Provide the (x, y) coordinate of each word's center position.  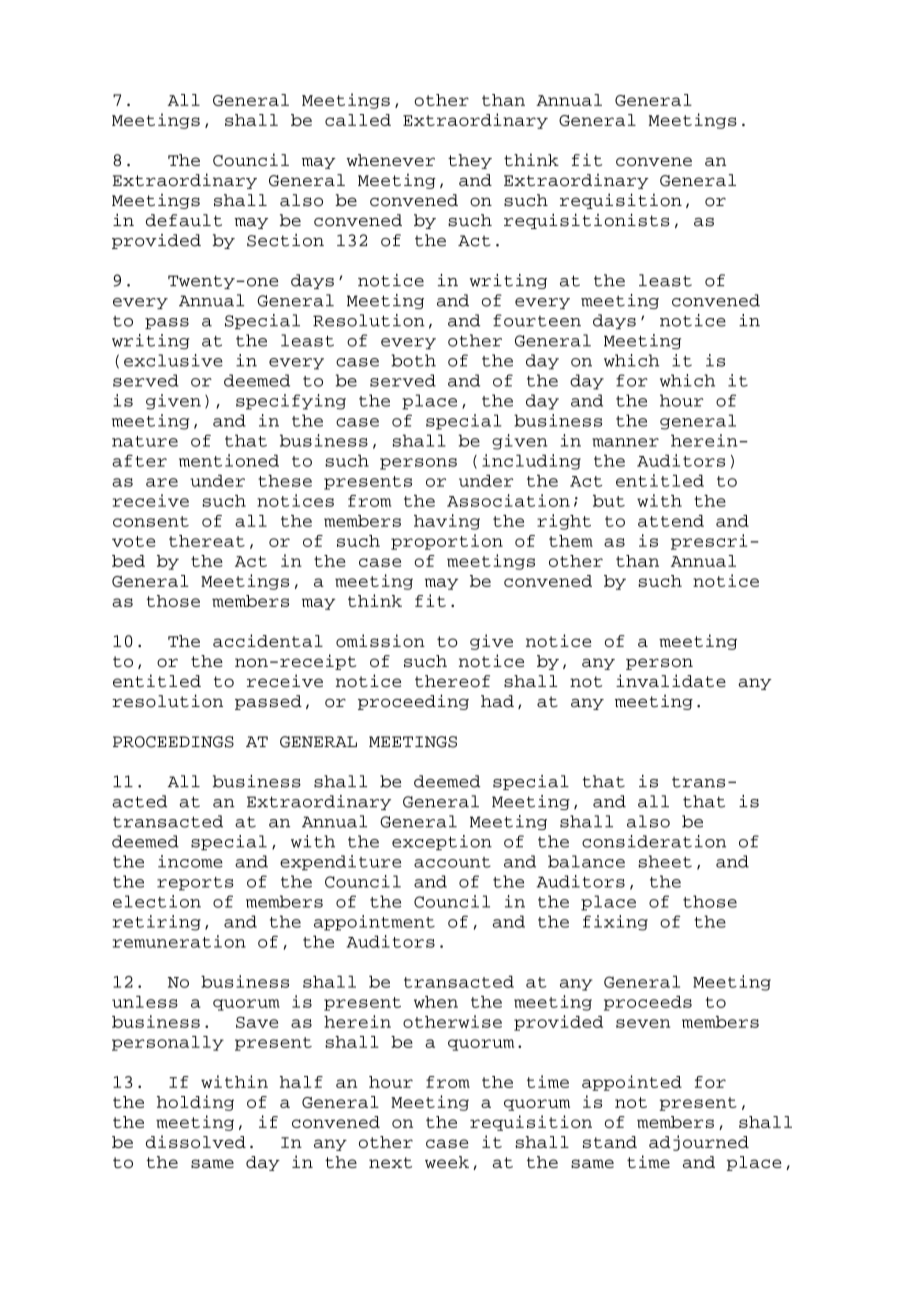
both (413, 360)
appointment (374, 923)
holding (195, 1103)
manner (625, 442)
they (470, 161)
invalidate (671, 681)
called (358, 120)
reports (195, 884)
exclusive (173, 360)
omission (380, 640)
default (184, 220)
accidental (268, 640)
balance (586, 861)
